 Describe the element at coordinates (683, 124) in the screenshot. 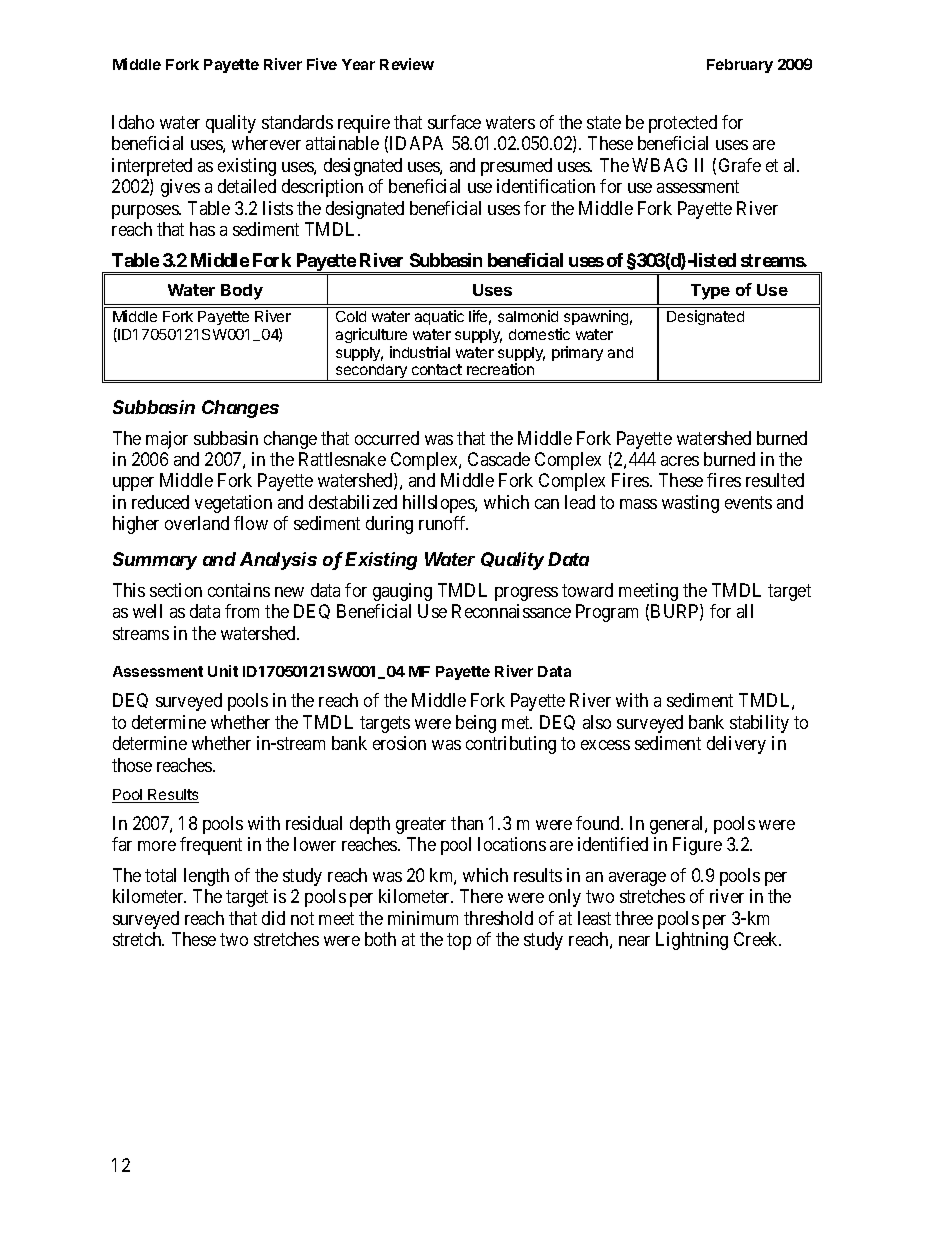

I see `protected` at that location.
